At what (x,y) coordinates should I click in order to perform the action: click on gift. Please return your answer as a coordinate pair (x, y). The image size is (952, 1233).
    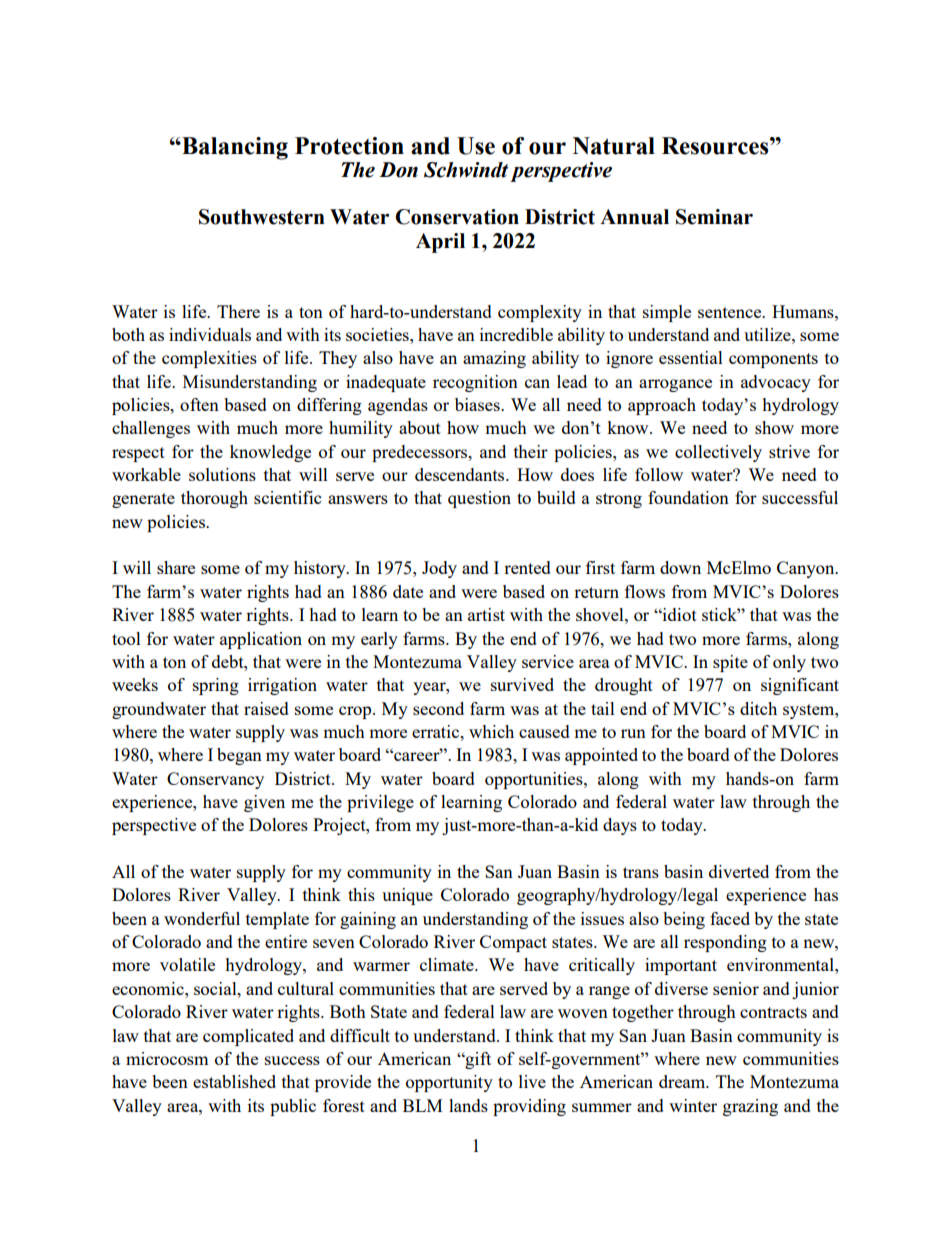
    Looking at the image, I should click on (477, 1060).
